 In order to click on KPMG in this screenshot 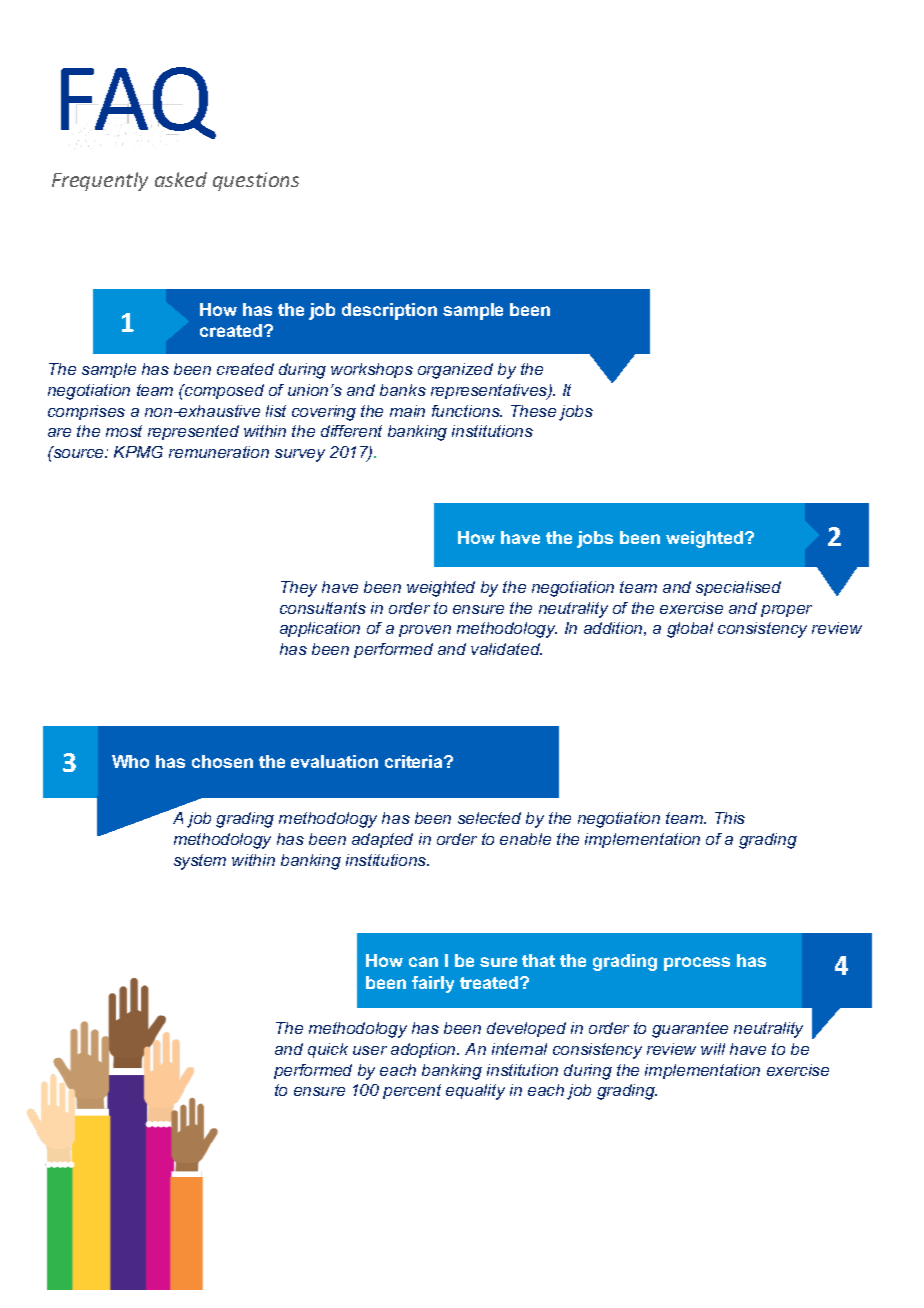, I will do `click(138, 452)`.
